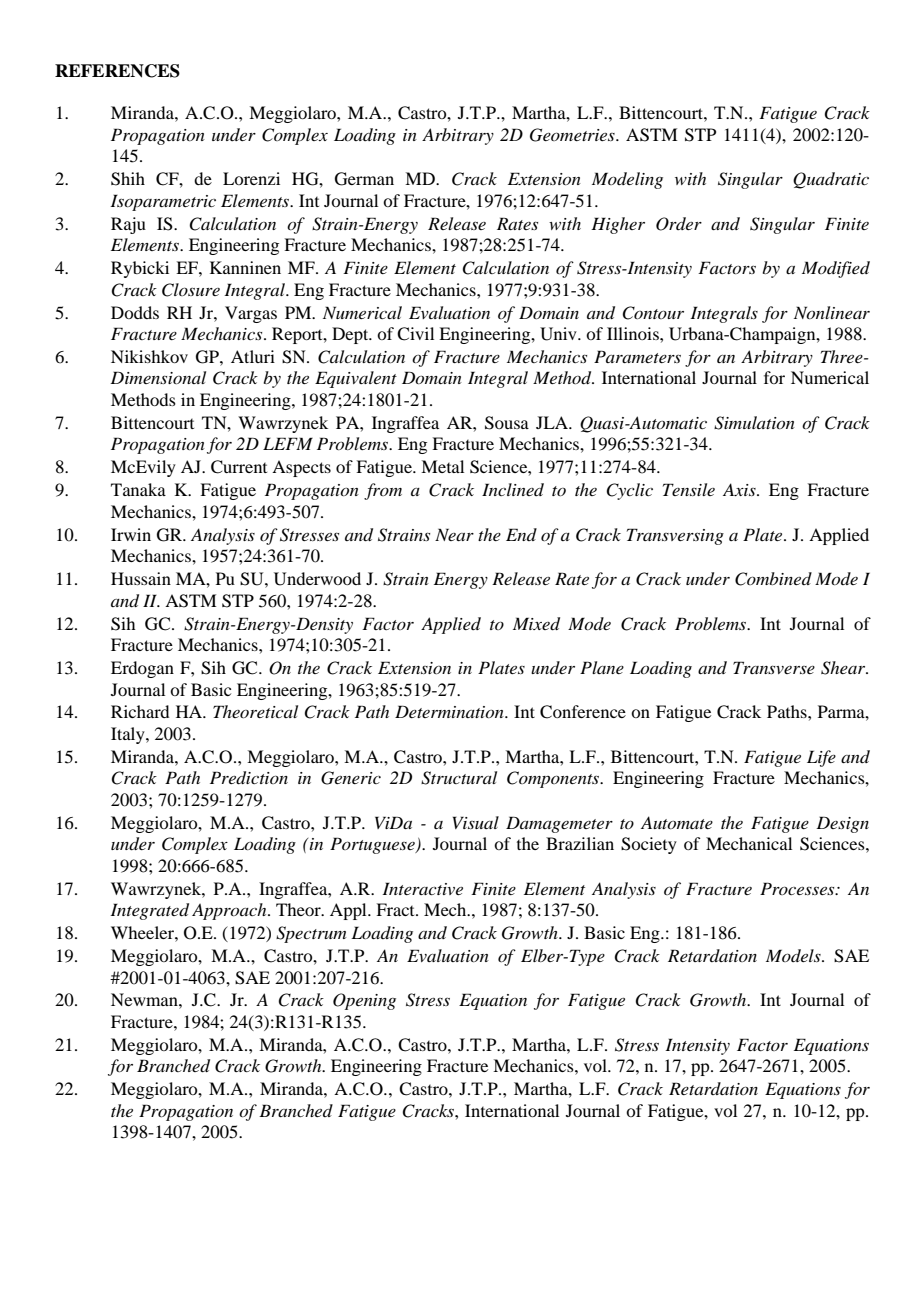 This document has height=1308, width=924. Describe the element at coordinates (117, 71) in the document. I see `REFERENCES` at that location.
